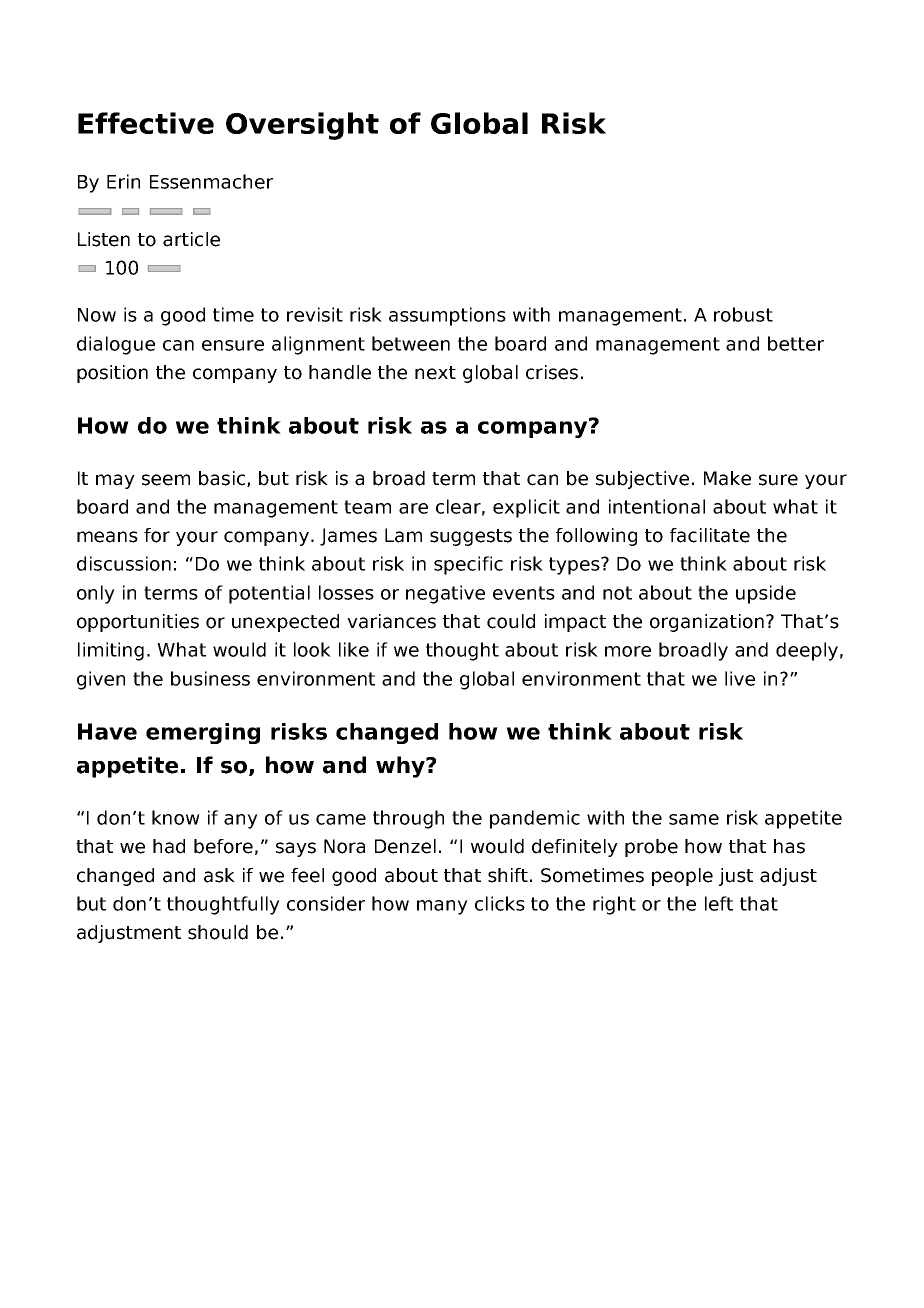 The height and width of the screenshot is (1308, 924). What do you see at coordinates (146, 123) in the screenshot?
I see `Effective` at bounding box center [146, 123].
